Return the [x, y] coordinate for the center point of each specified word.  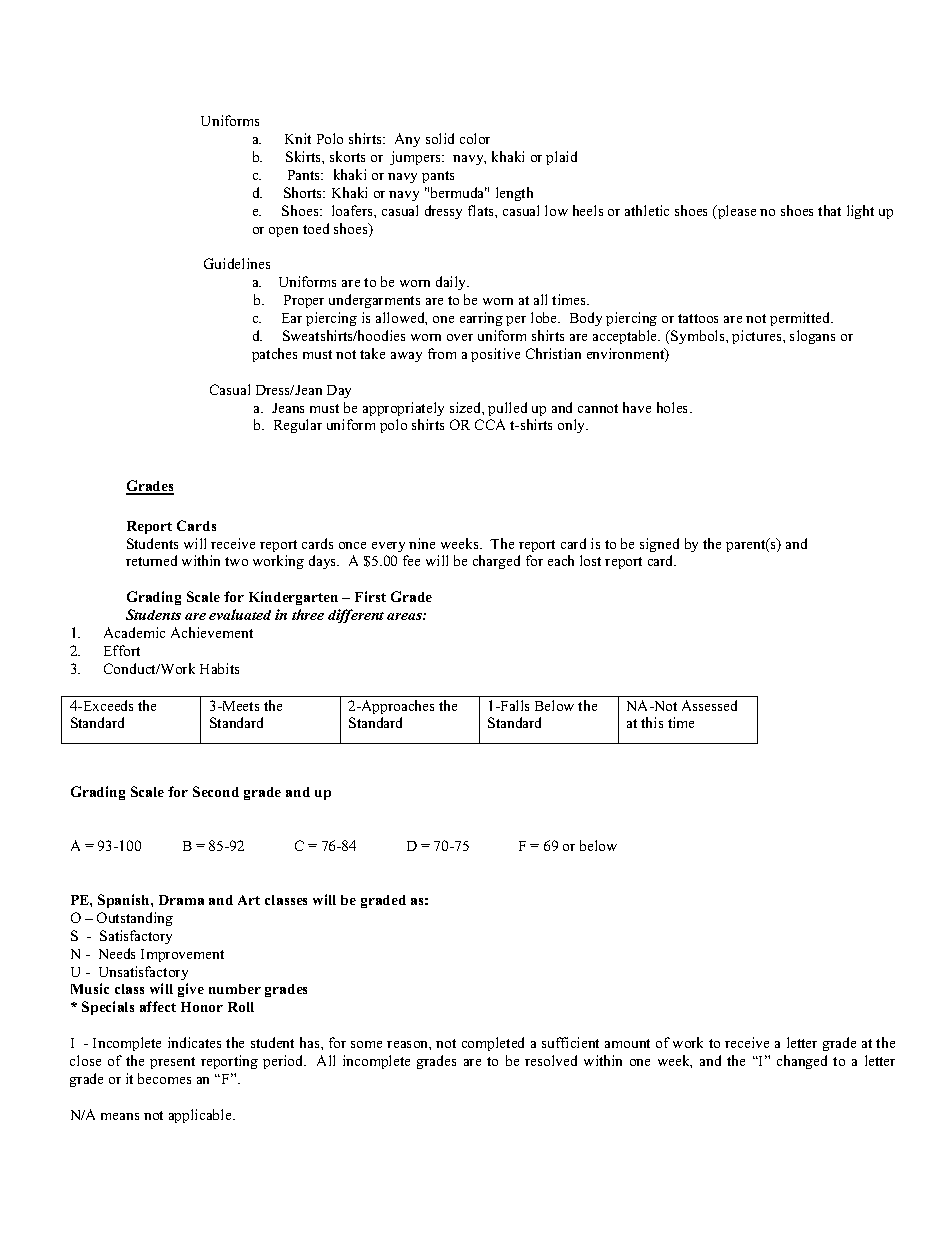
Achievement [212, 632]
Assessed [709, 705]
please [736, 212]
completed [493, 1044]
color [475, 138]
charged [496, 562]
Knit [298, 138]
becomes [164, 1078]
